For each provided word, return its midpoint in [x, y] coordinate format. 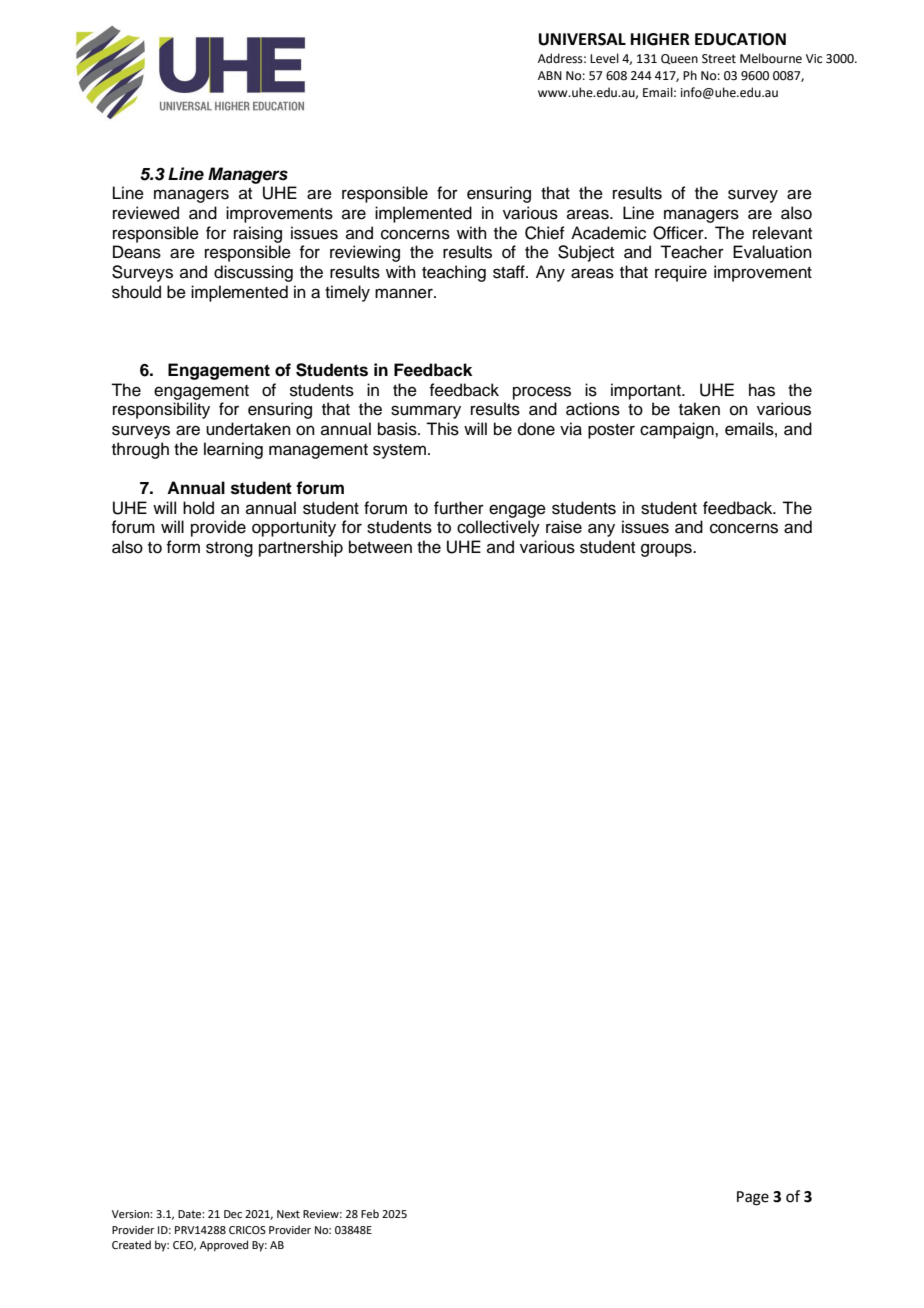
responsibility [161, 410]
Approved [224, 1246]
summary [426, 412]
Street [719, 59]
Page [753, 1198]
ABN [550, 75]
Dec [233, 1214]
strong [229, 549]
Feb [370, 1213]
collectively [498, 528]
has [762, 390]
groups [667, 550]
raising [258, 234]
